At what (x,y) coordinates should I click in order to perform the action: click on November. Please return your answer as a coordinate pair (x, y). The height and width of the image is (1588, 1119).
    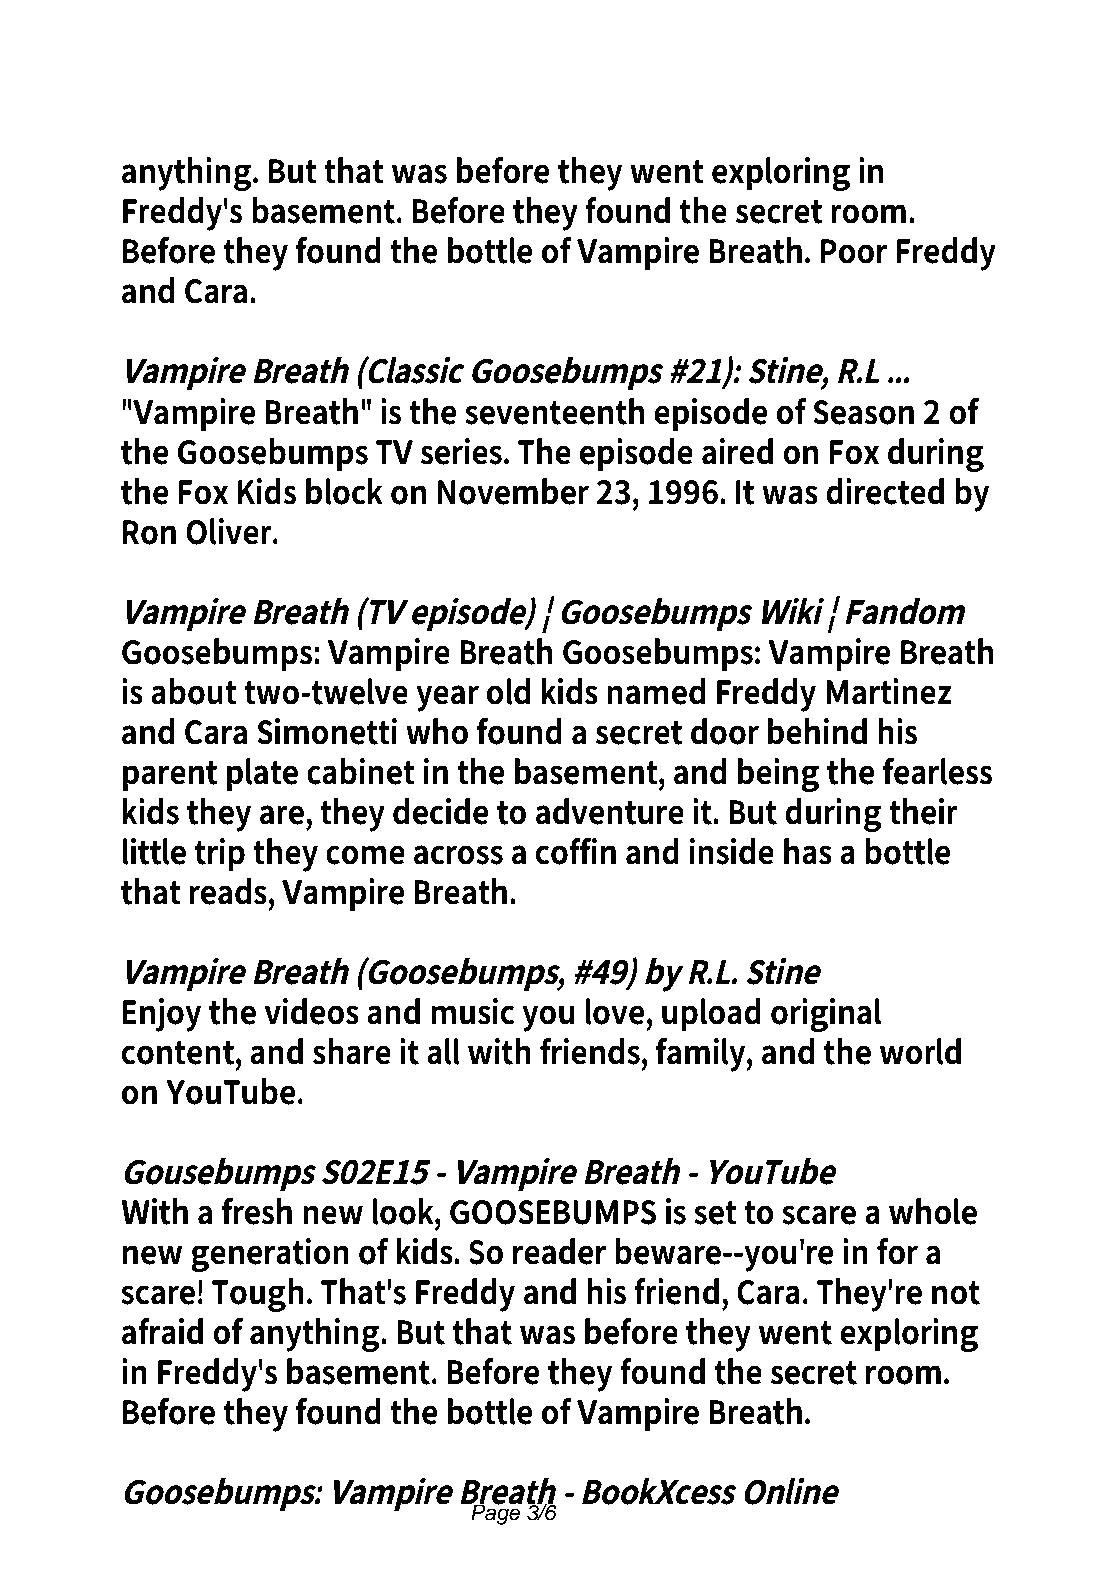
    Looking at the image, I should click on (513, 491).
